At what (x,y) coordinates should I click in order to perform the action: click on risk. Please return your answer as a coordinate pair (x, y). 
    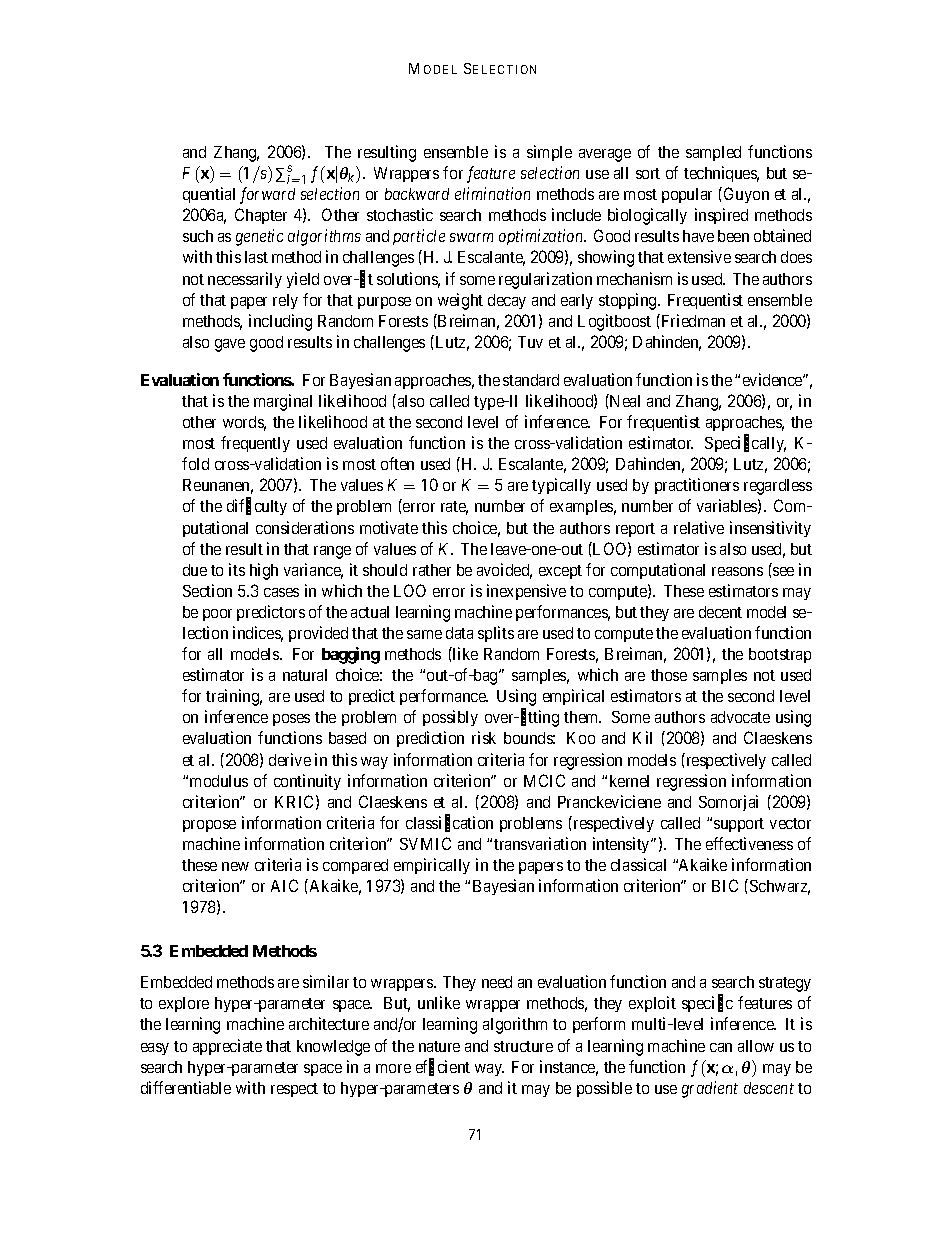
    Looking at the image, I should click on (484, 737).
